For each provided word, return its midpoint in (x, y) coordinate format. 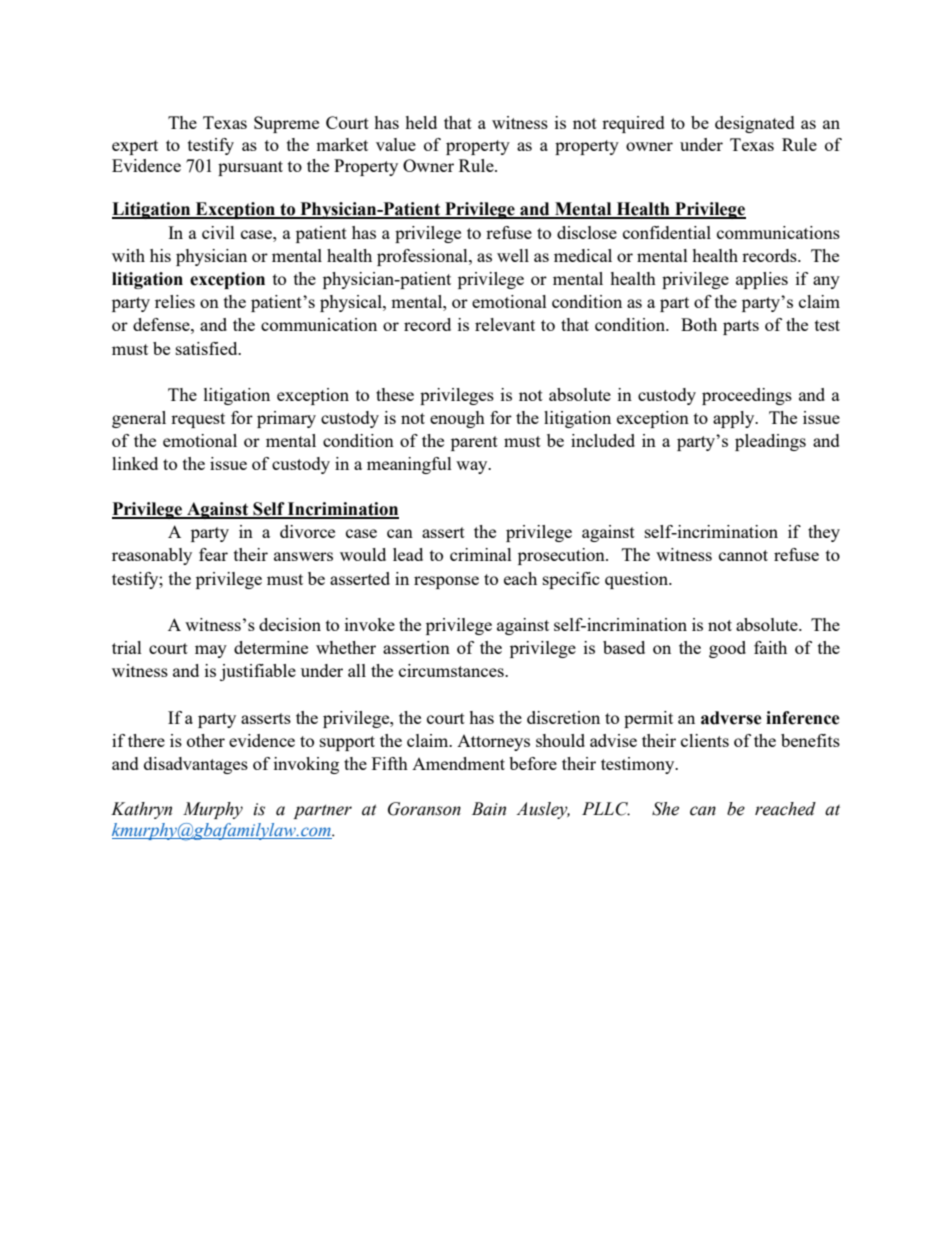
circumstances (452, 670)
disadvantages (196, 765)
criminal (481, 554)
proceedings (747, 396)
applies (762, 280)
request (198, 420)
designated (755, 124)
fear (213, 554)
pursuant (250, 168)
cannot (743, 555)
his (160, 255)
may (211, 651)
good (727, 649)
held (421, 122)
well (513, 255)
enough (457, 419)
